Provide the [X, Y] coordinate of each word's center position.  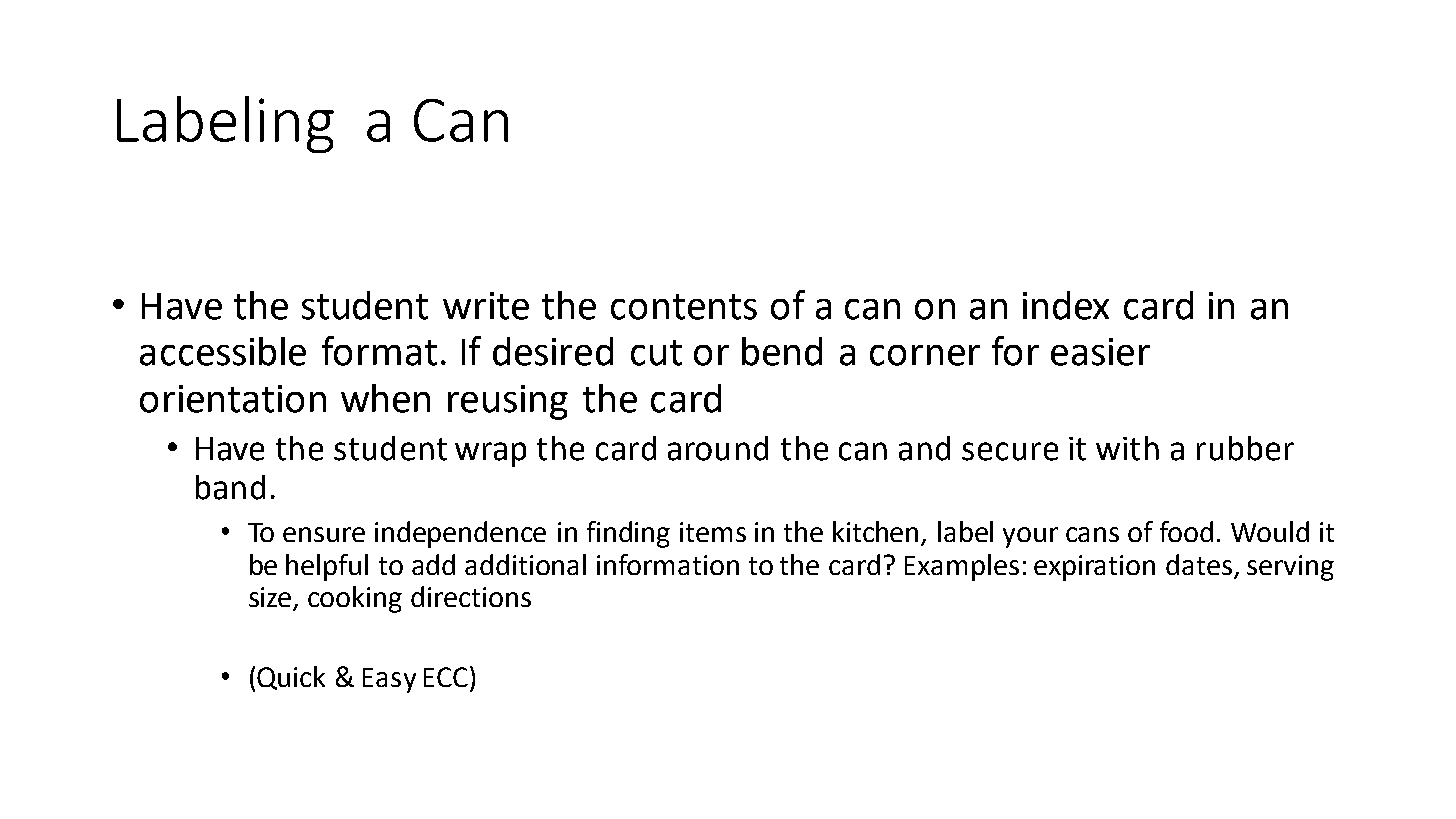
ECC [446, 677]
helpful [327, 567]
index [1066, 305]
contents [684, 307]
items [713, 532]
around [718, 448]
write [486, 306]
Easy [389, 680]
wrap [490, 454]
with [1127, 448]
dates [1199, 564]
